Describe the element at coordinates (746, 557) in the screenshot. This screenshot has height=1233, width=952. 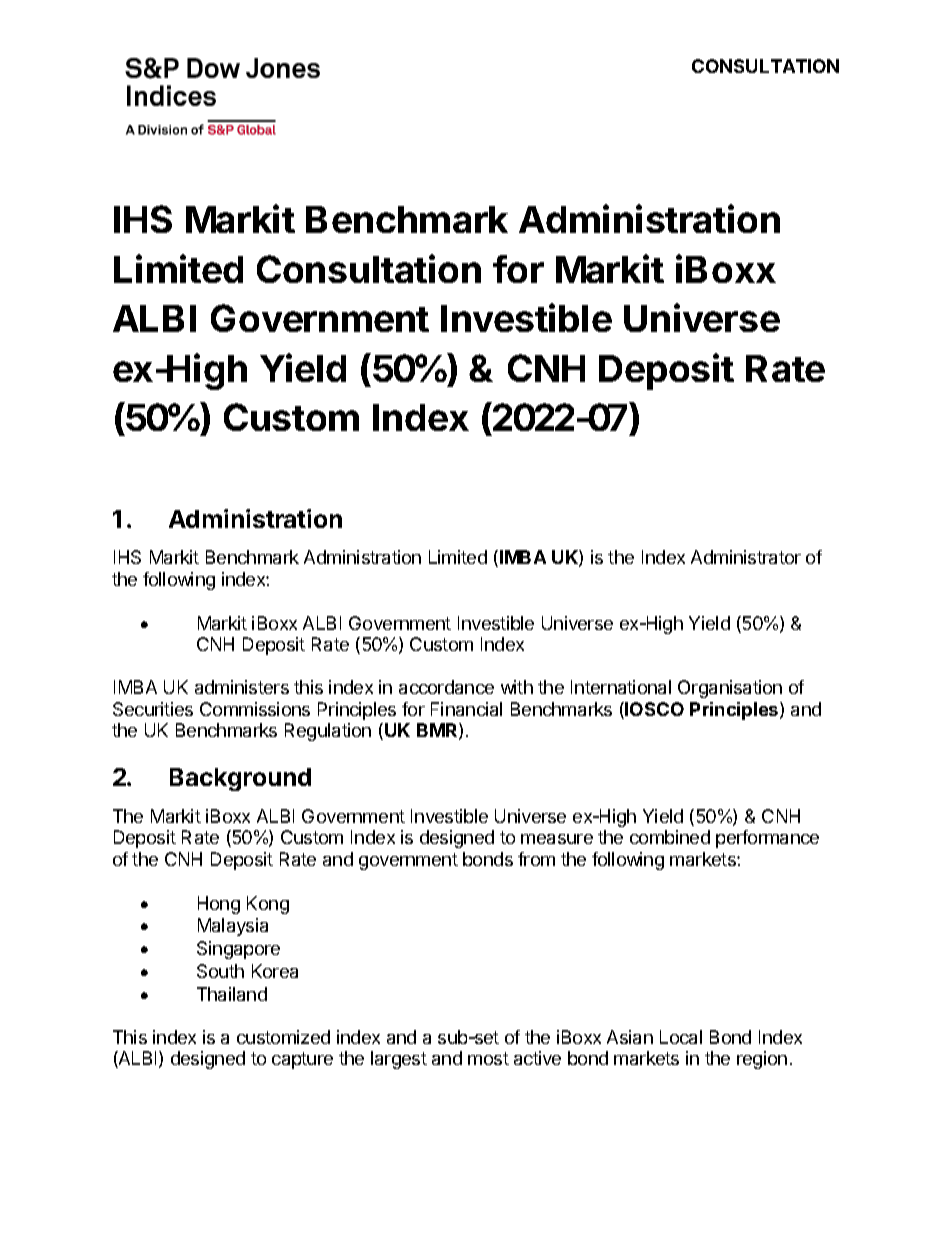
I see `Administrator` at that location.
